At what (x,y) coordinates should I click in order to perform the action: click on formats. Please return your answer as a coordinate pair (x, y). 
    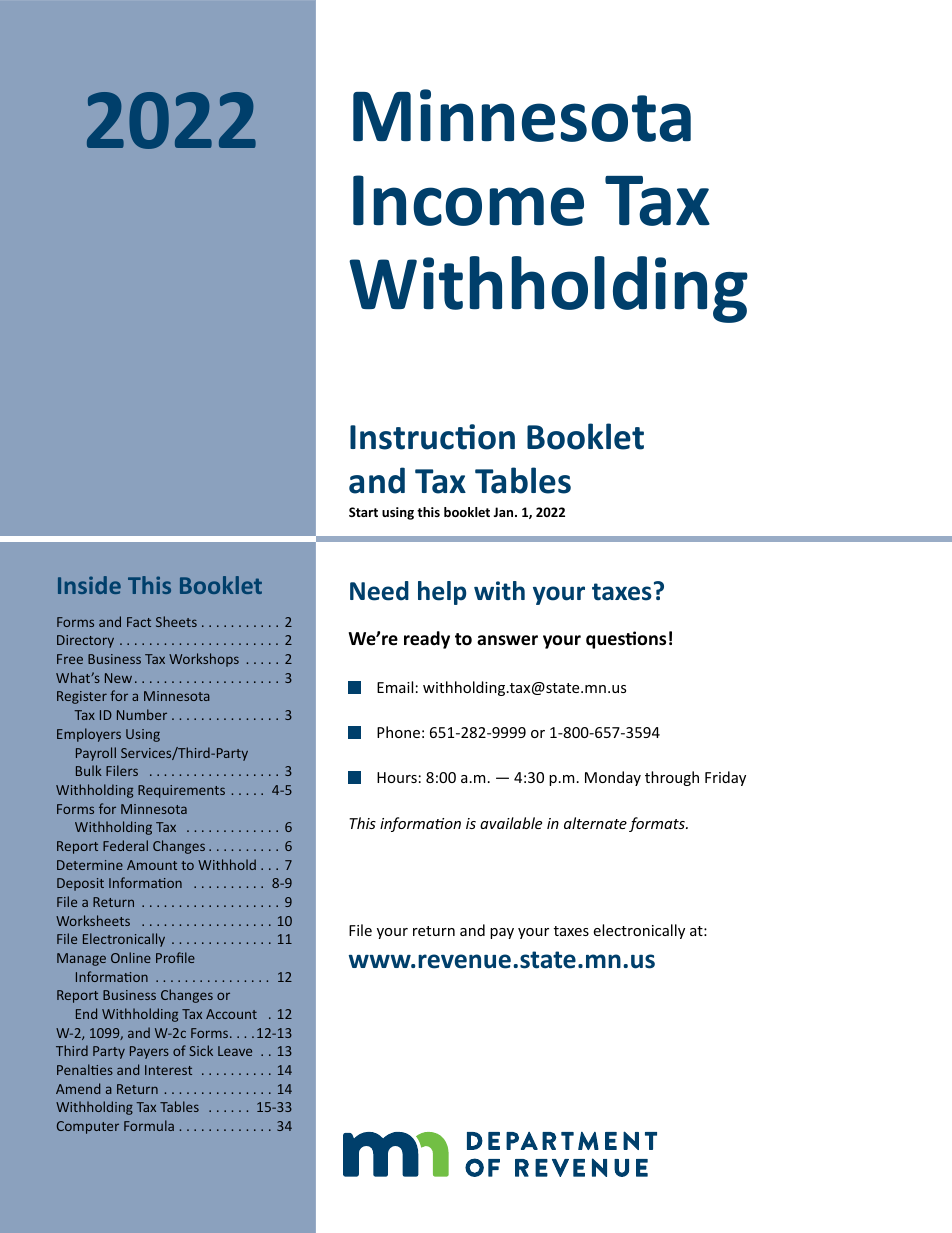
    Looking at the image, I should click on (658, 824).
